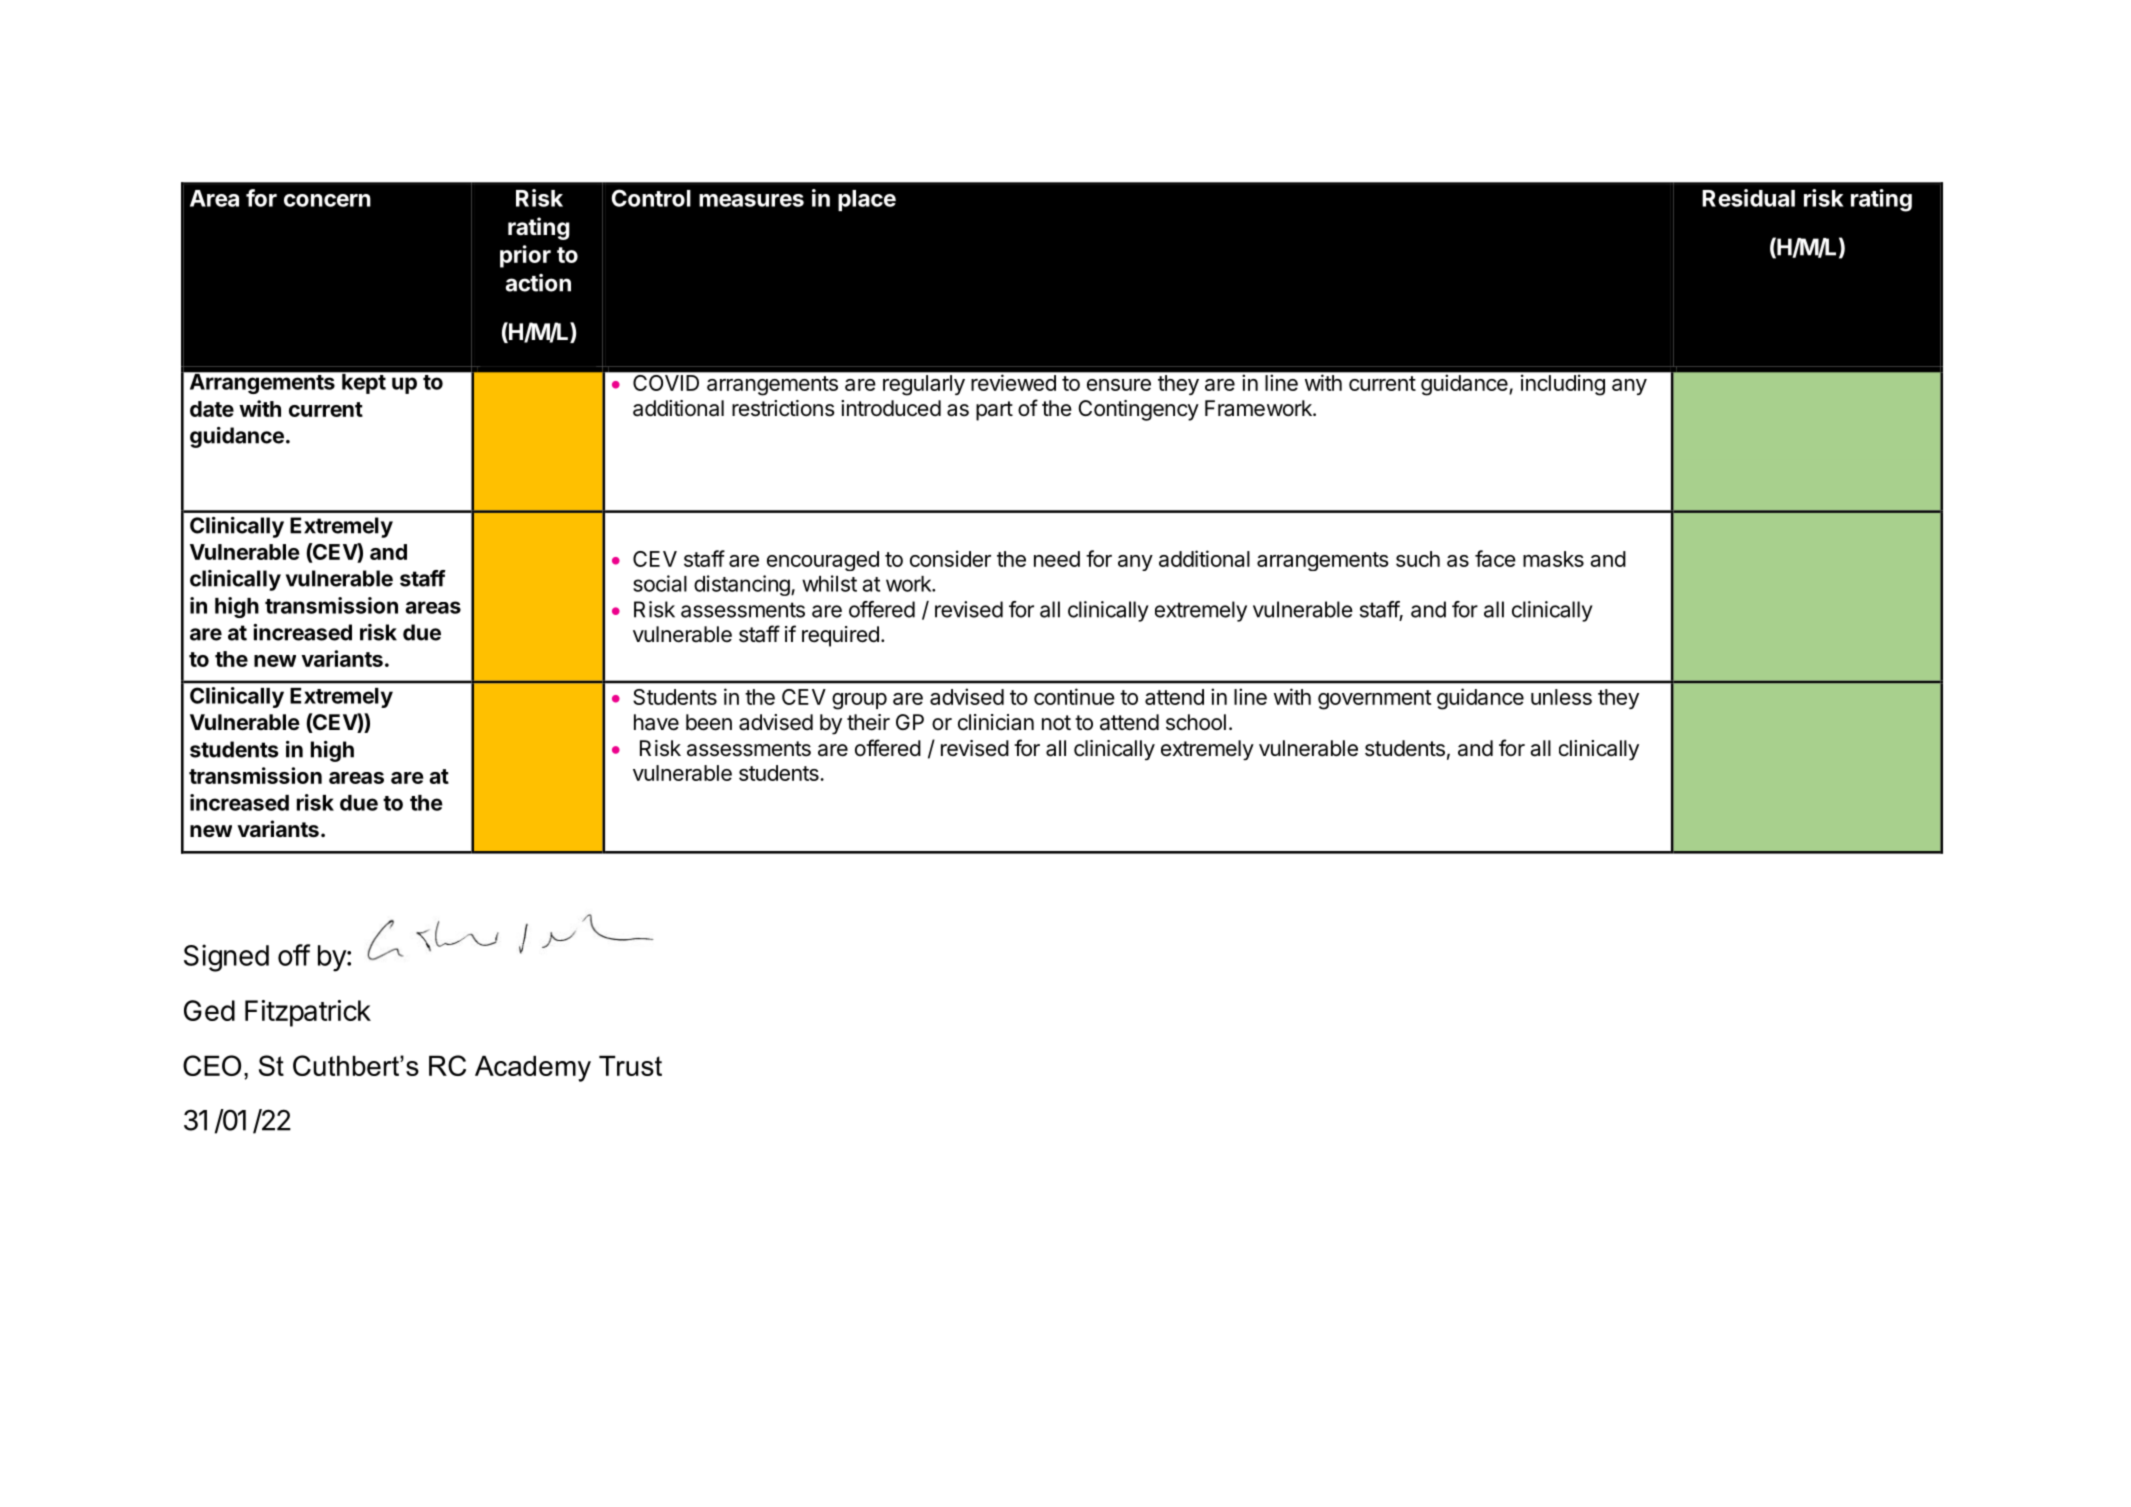 The height and width of the screenshot is (1507, 2131). What do you see at coordinates (996, 722) in the screenshot?
I see `clinician` at bounding box center [996, 722].
